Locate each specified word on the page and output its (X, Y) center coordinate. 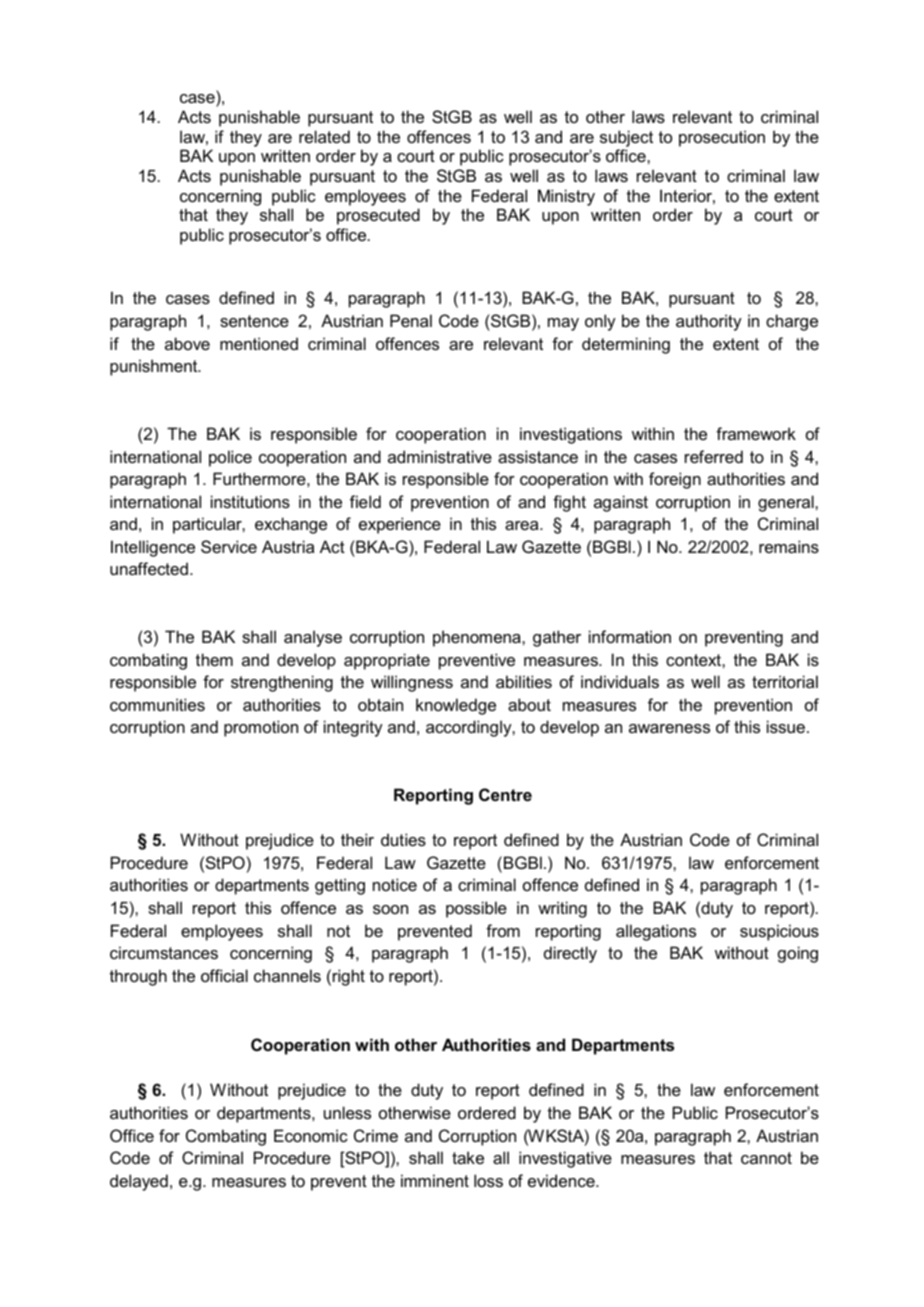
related (324, 136)
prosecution (722, 138)
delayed (139, 1182)
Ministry (566, 197)
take (468, 1157)
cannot (766, 1158)
